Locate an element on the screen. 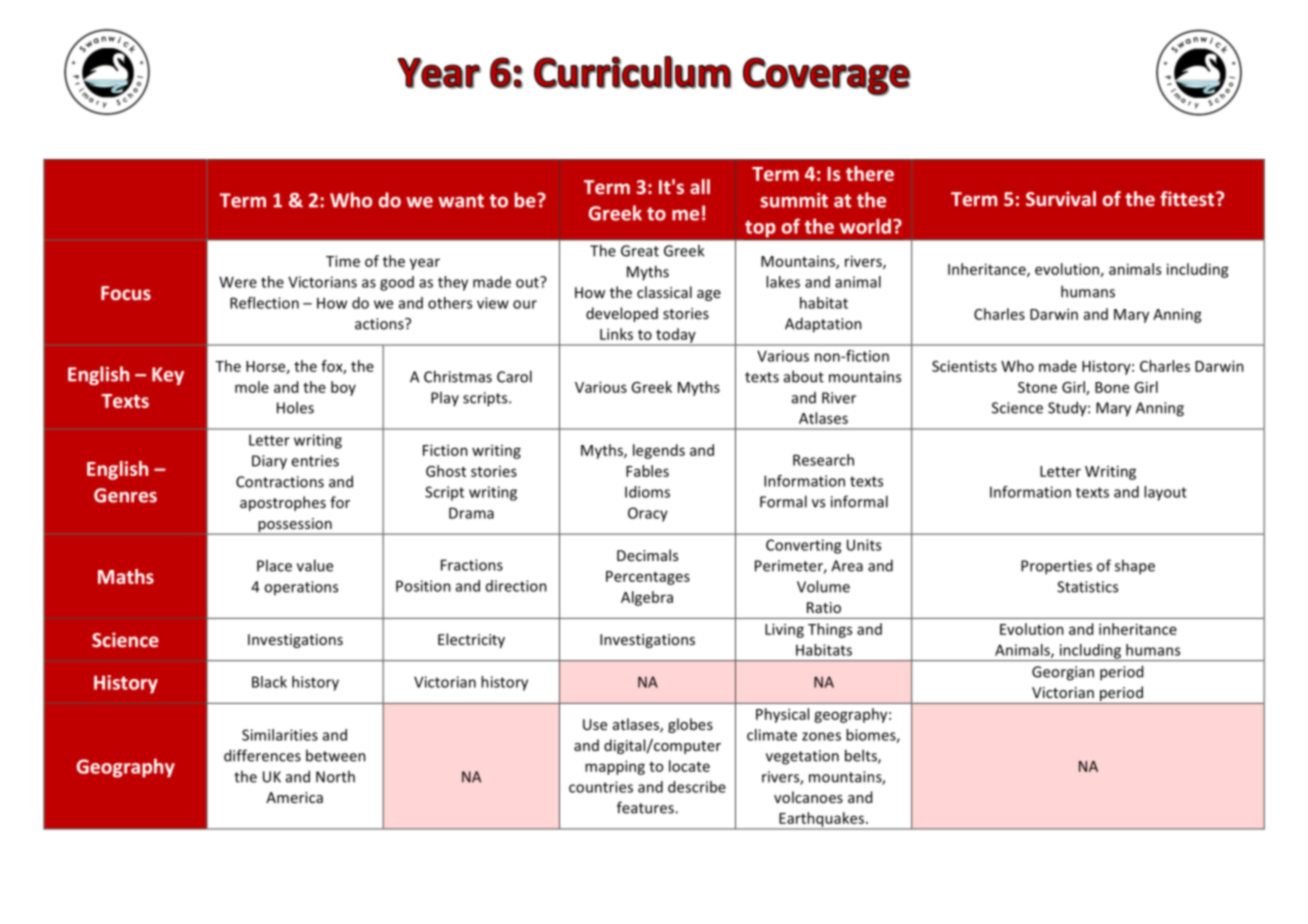  want is located at coordinates (461, 201).
